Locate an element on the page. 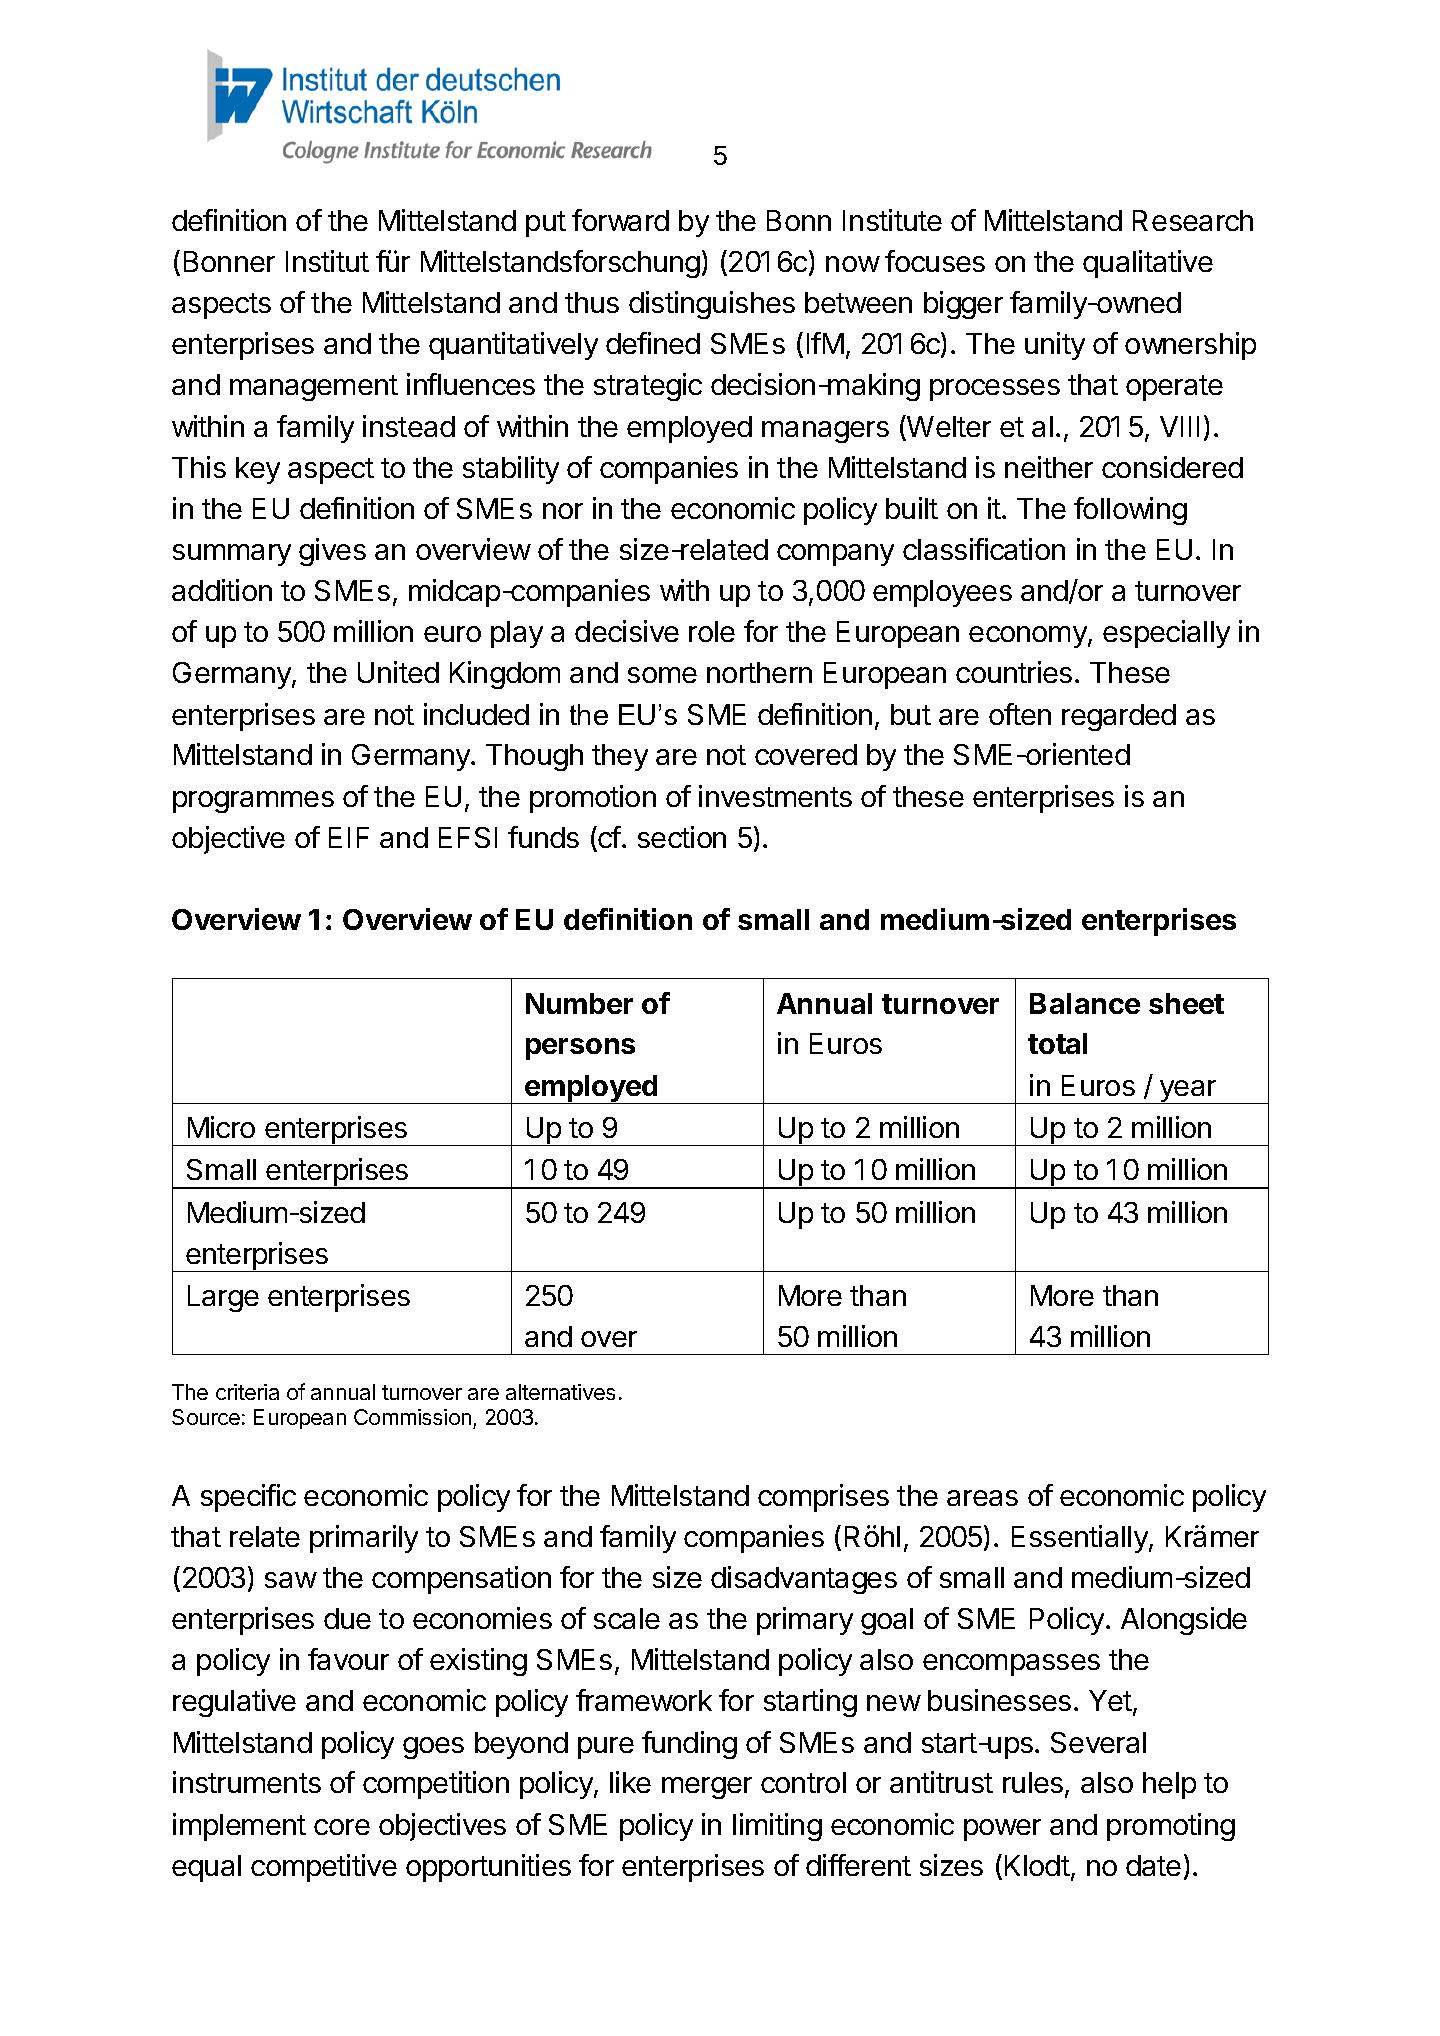  areas is located at coordinates (982, 1498).
